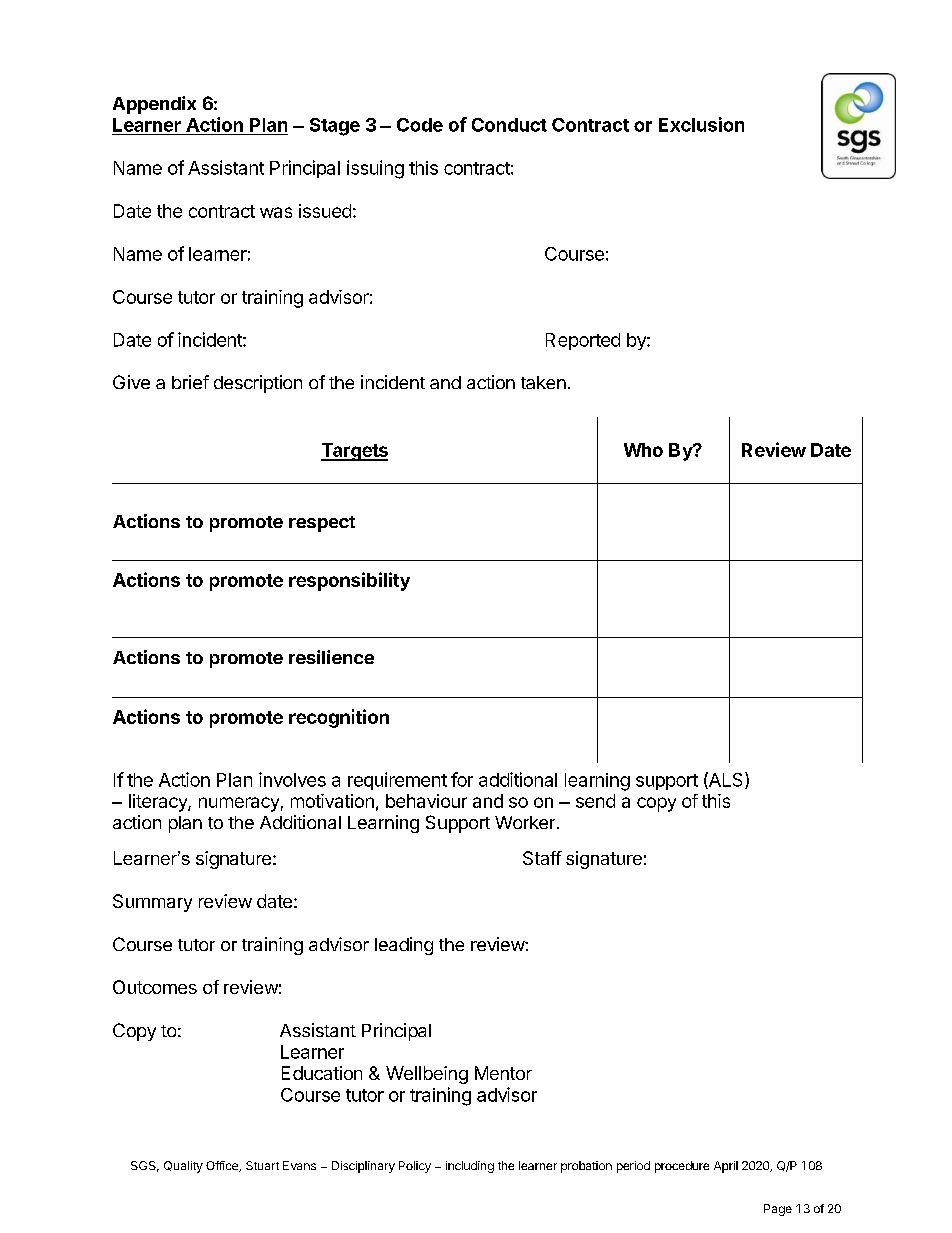 The image size is (952, 1233). I want to click on Exclusion, so click(701, 124).
